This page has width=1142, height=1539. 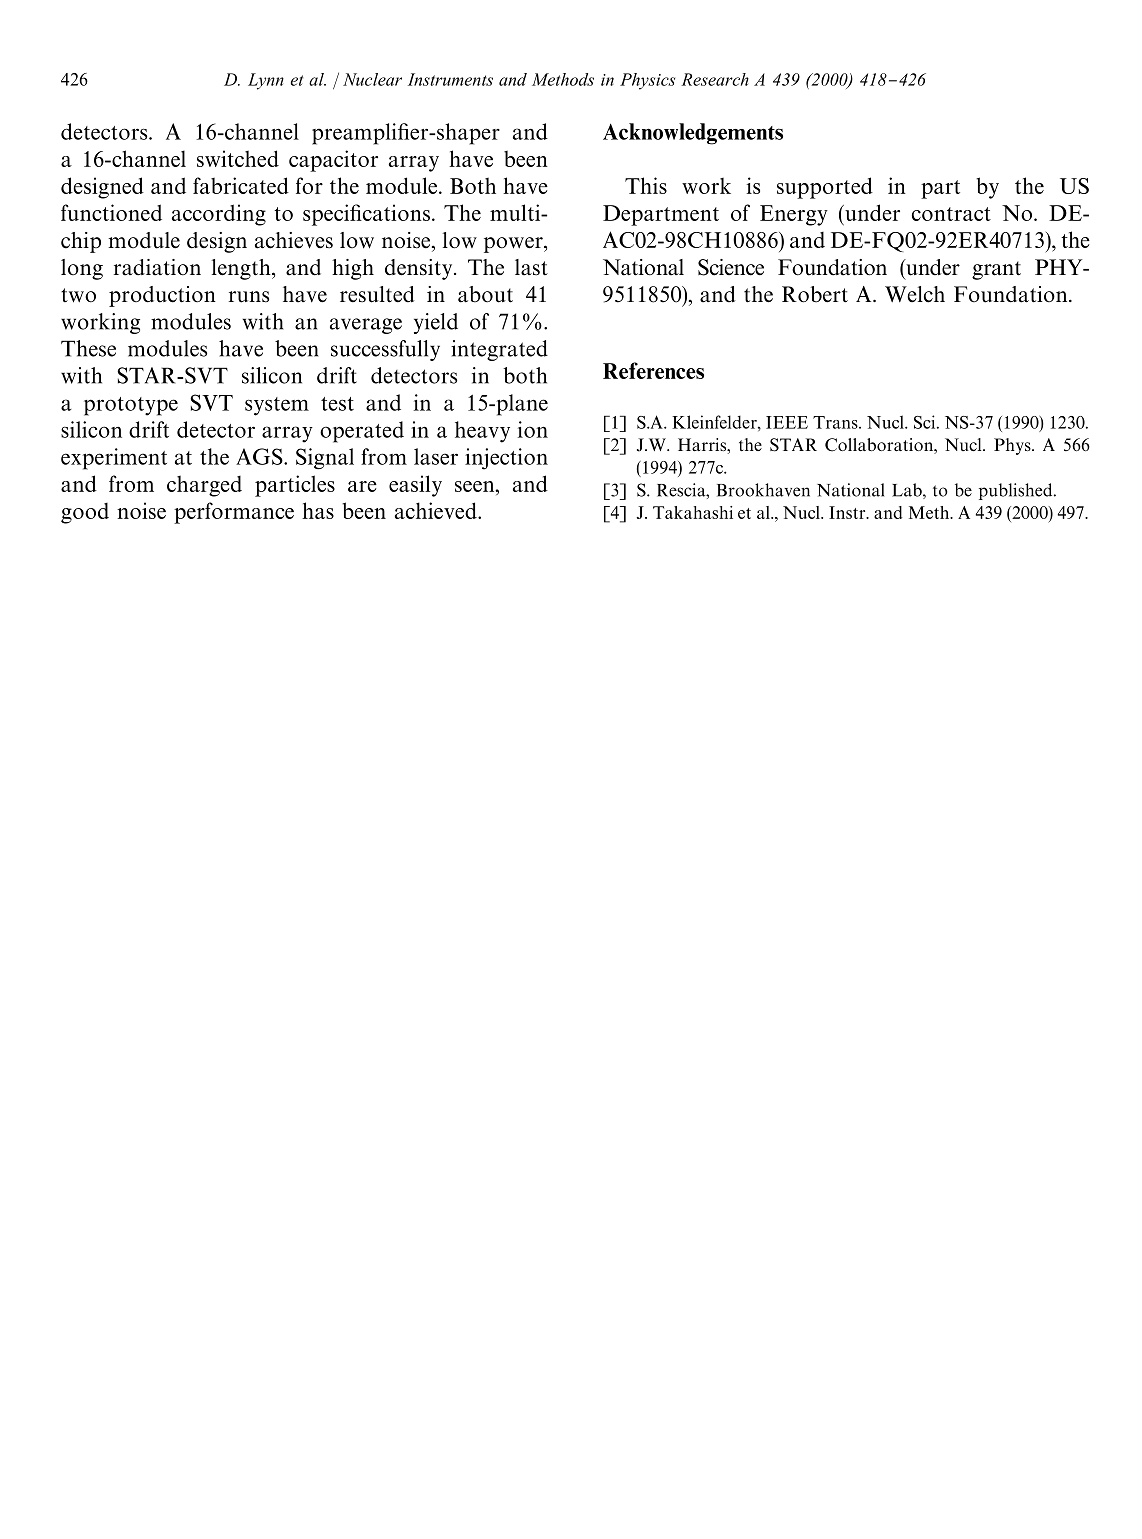 I want to click on Research, so click(x=715, y=79).
